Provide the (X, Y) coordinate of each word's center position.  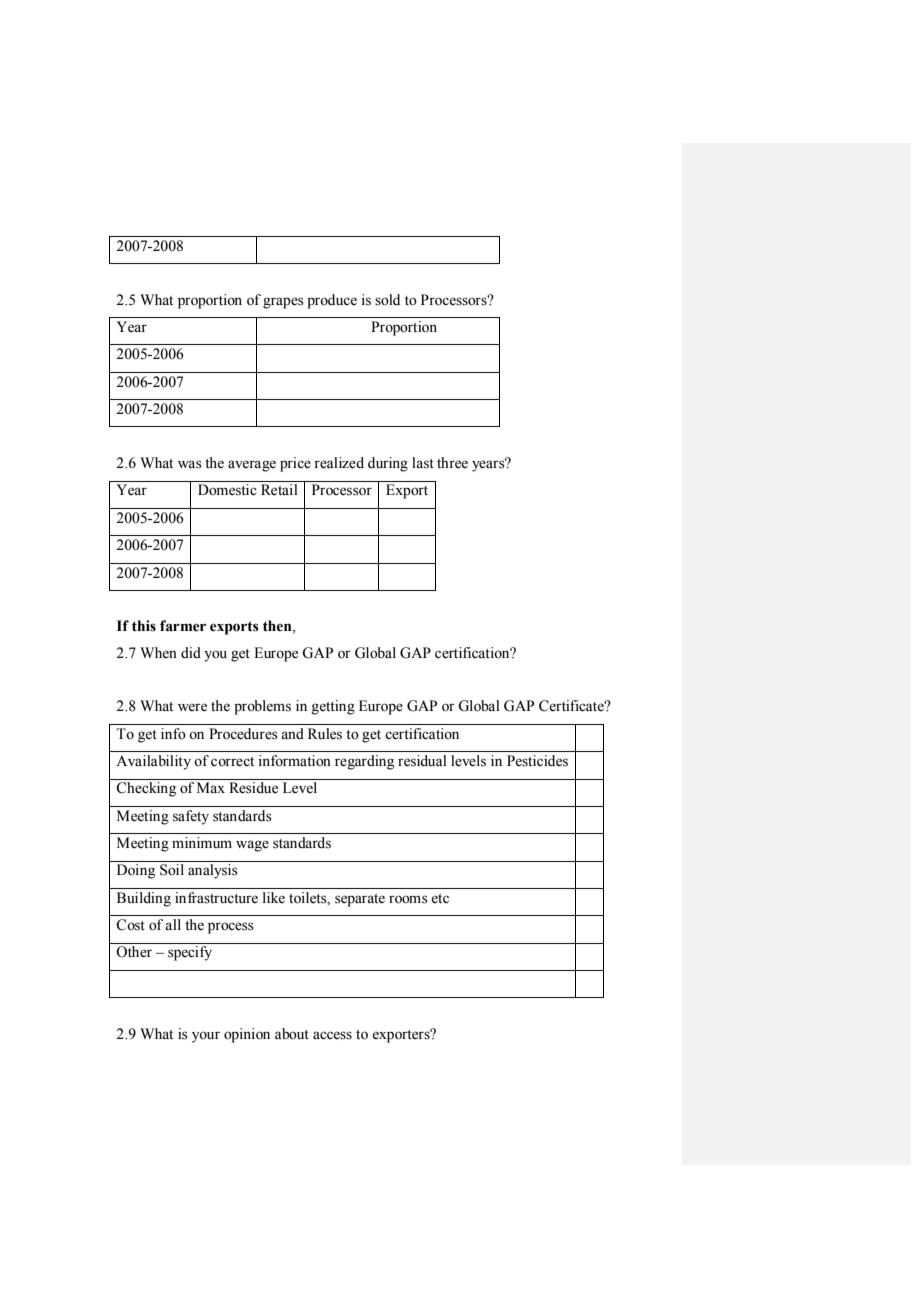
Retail (279, 490)
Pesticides (537, 761)
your (206, 1037)
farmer (183, 626)
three (452, 463)
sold (387, 300)
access (332, 1035)
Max (211, 787)
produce (332, 301)
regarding (364, 762)
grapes (283, 303)
